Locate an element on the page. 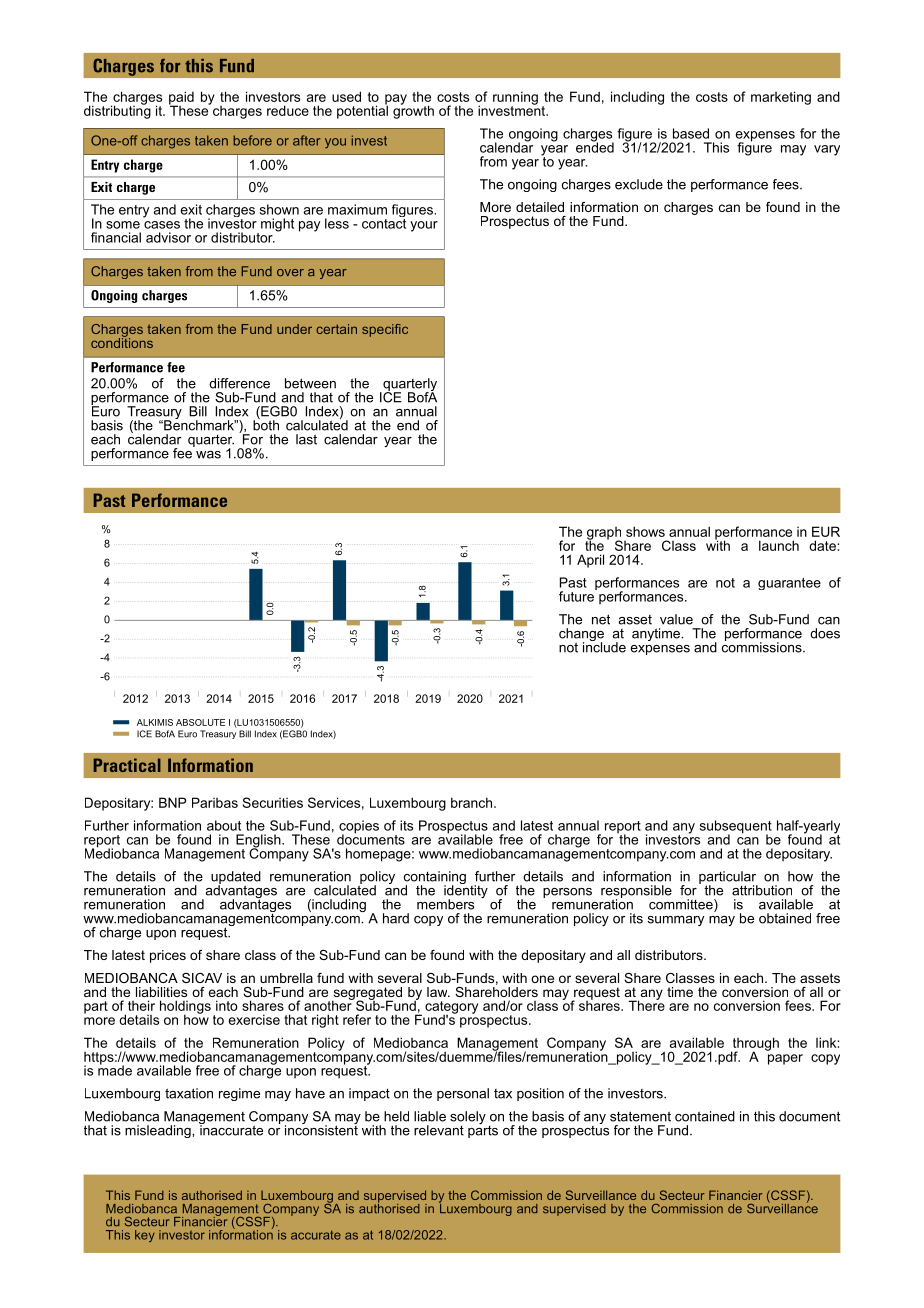 This page has width=924, height=1308. running is located at coordinates (515, 99).
